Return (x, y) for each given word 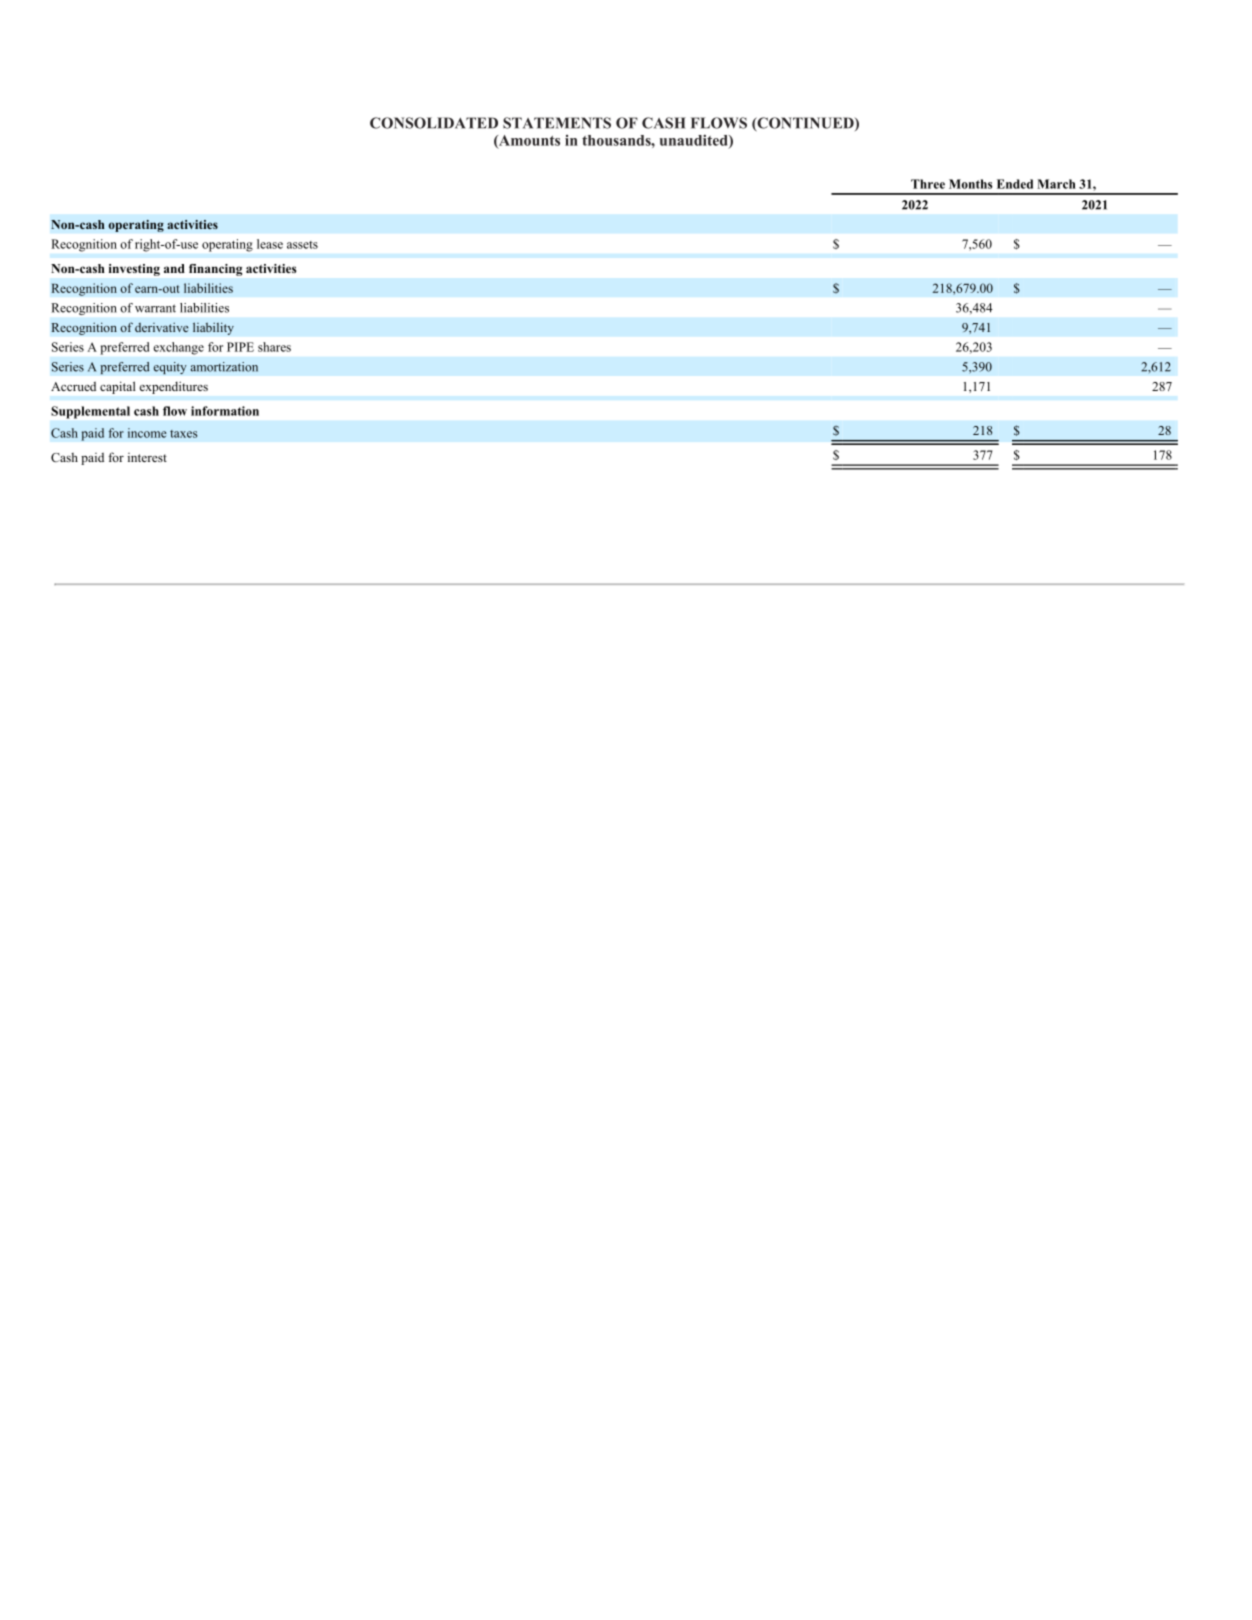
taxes (183, 434)
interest (147, 457)
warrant (155, 308)
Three (928, 184)
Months (971, 184)
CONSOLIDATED (434, 123)
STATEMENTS (557, 123)
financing (215, 270)
